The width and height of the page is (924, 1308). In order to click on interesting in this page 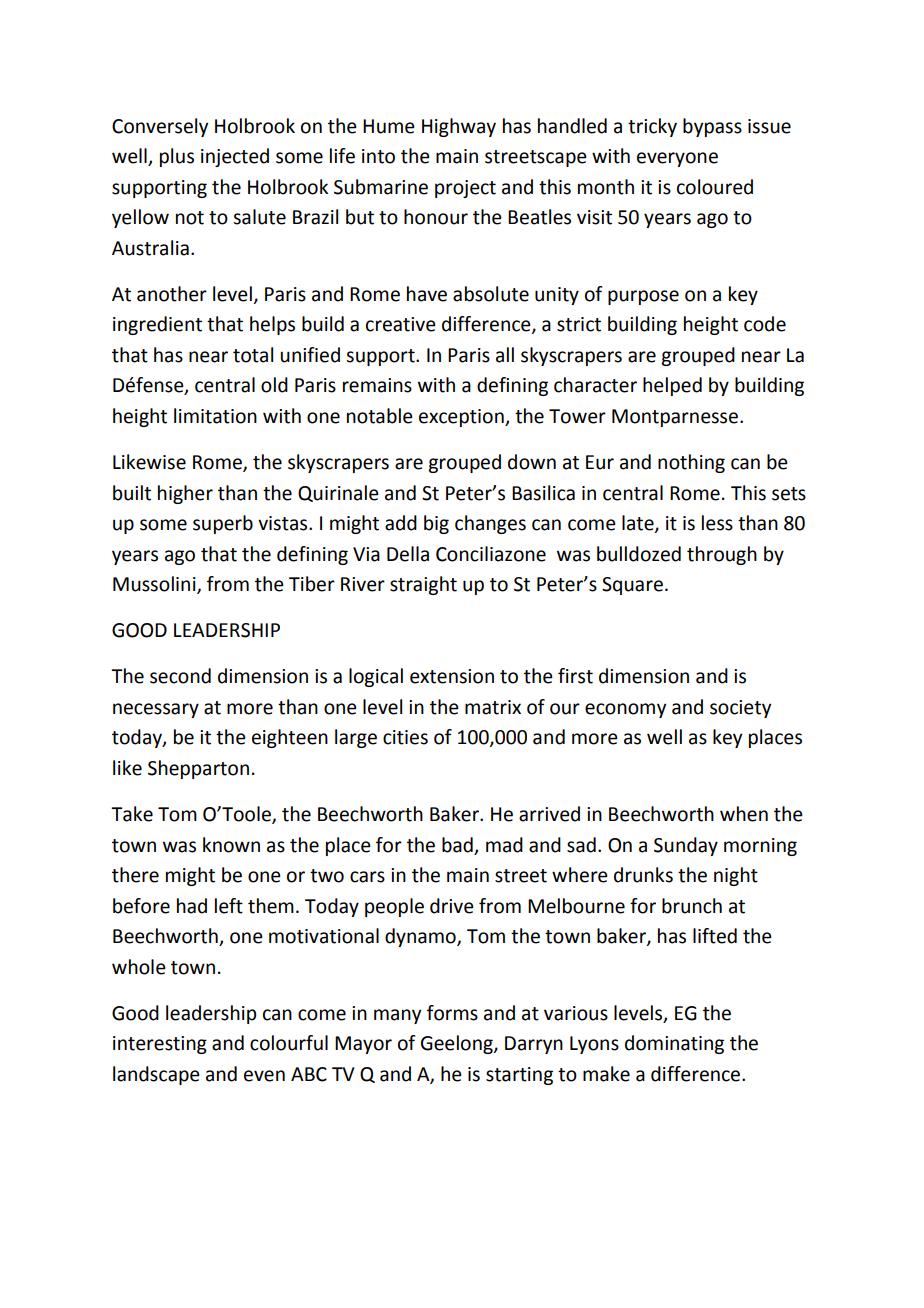, I will do `click(160, 1045)`.
